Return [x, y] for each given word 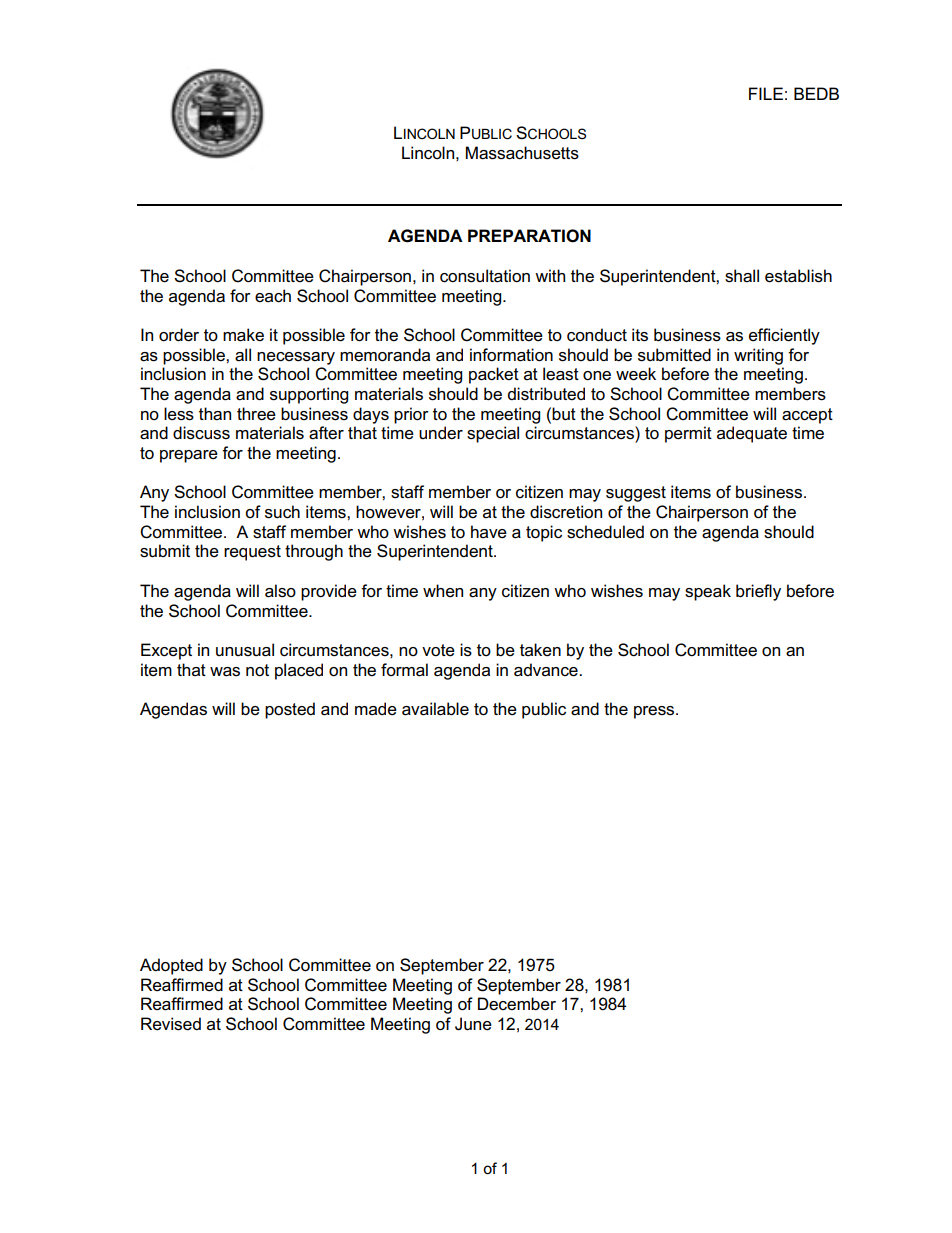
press [655, 712]
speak [708, 592]
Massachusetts [522, 153]
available [435, 709]
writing [758, 356]
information [511, 355]
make [243, 335]
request [252, 553]
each [273, 296]
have [489, 532]
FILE [766, 93]
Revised [171, 1024]
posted [290, 710]
